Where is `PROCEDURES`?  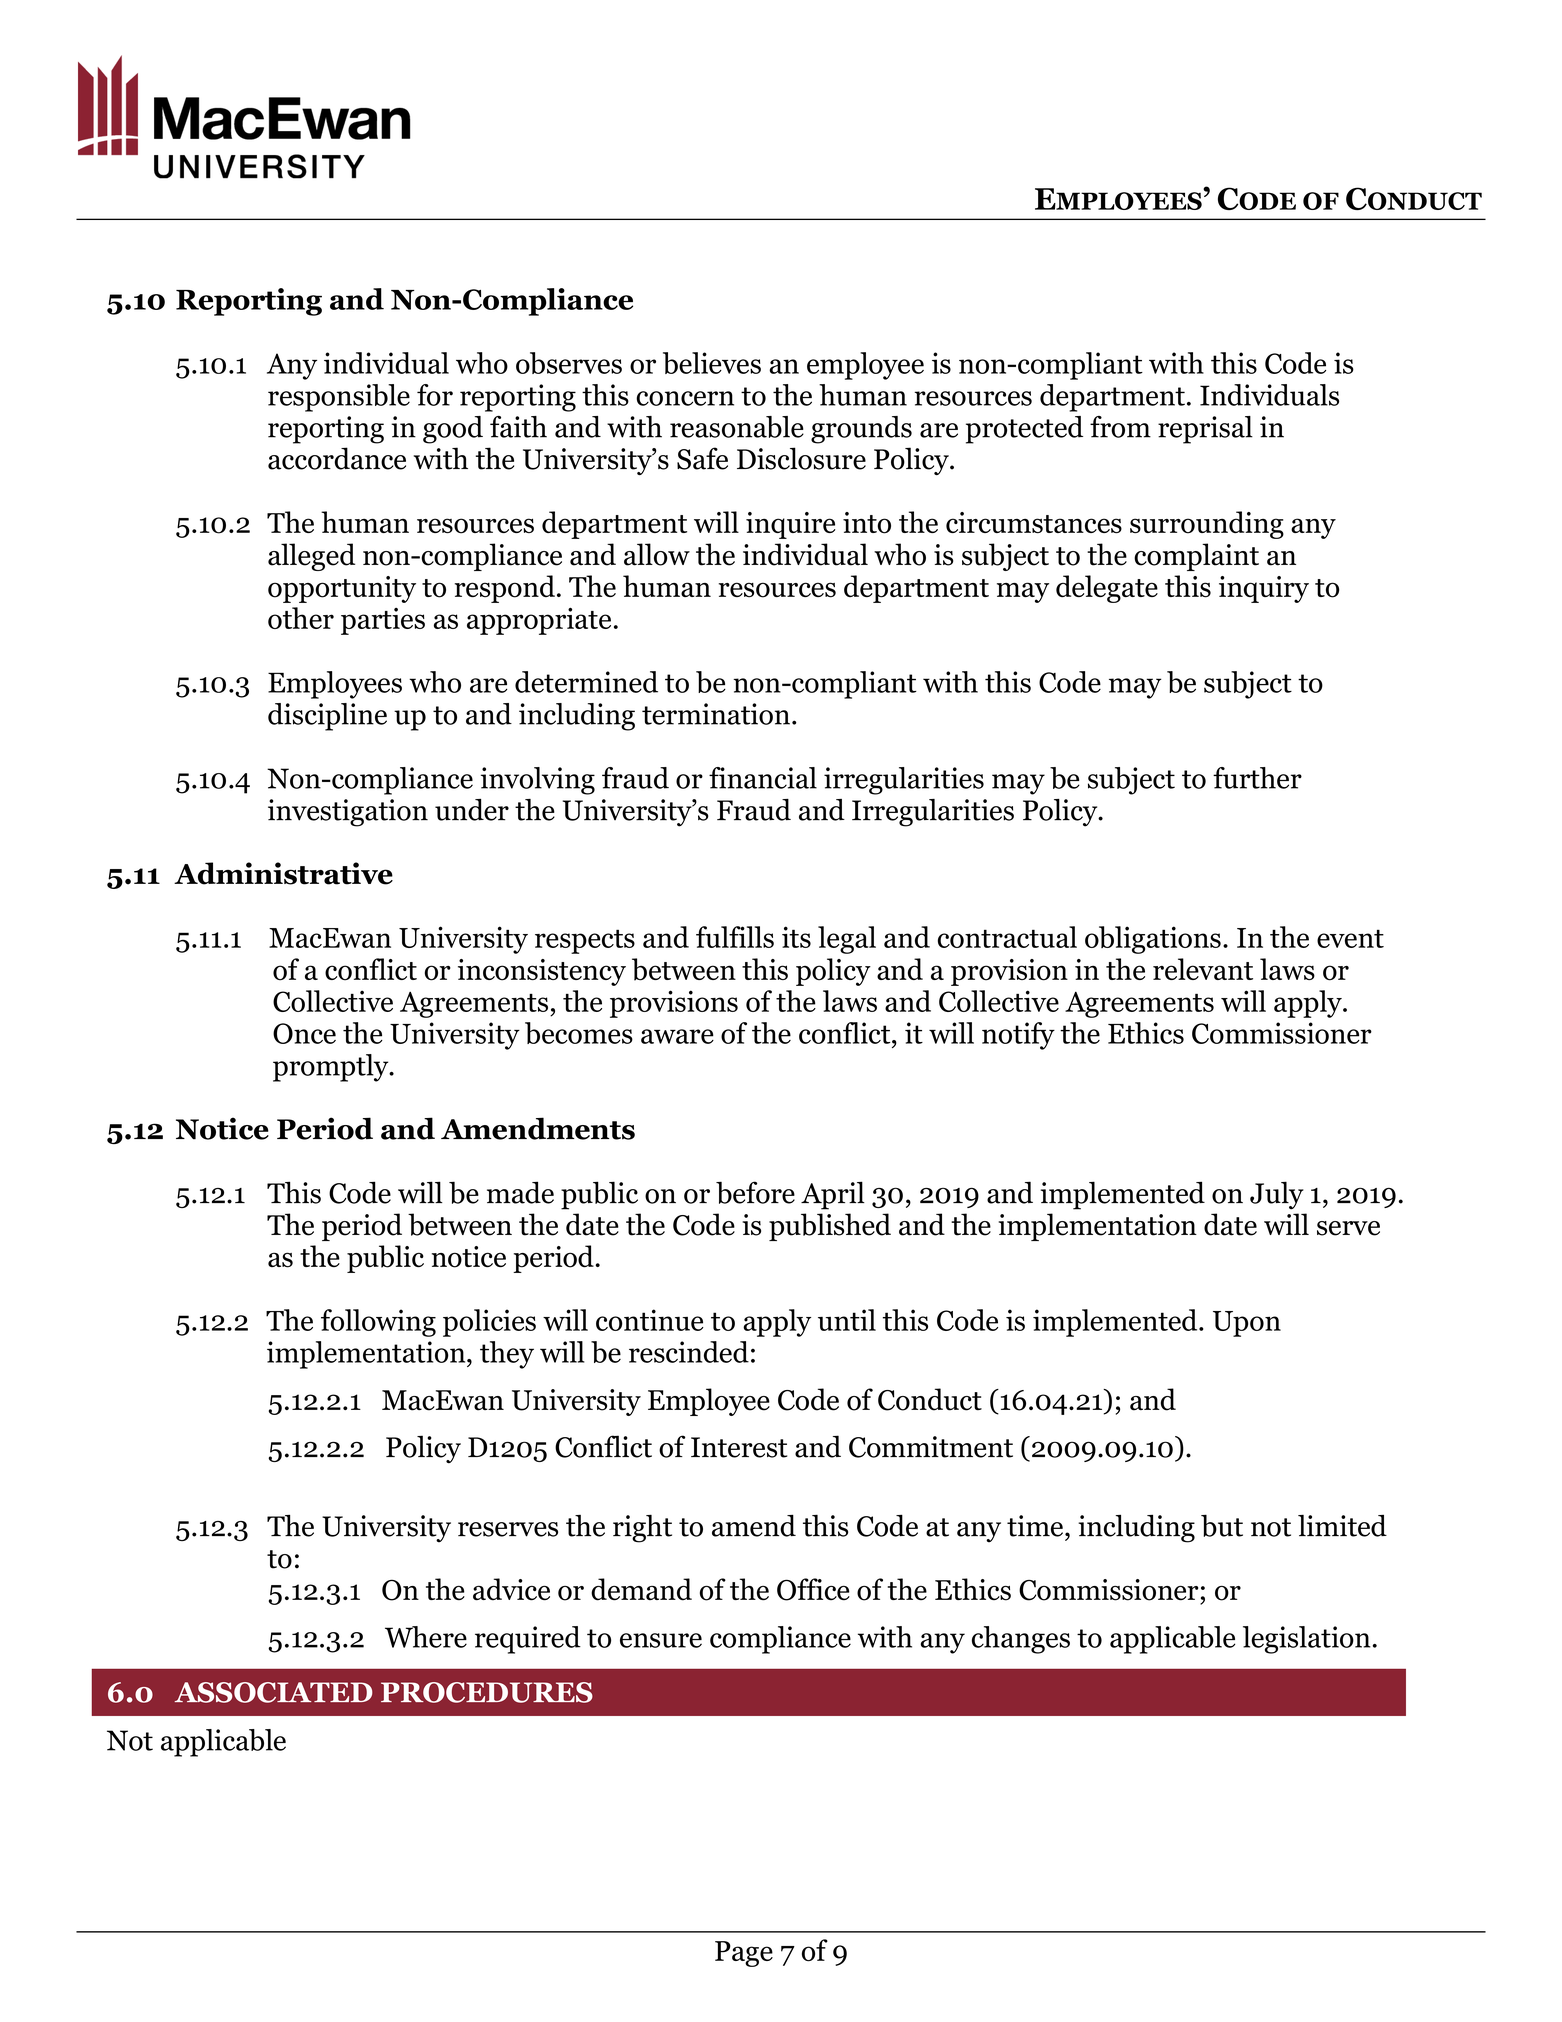
PROCEDURES is located at coordinates (487, 1692).
